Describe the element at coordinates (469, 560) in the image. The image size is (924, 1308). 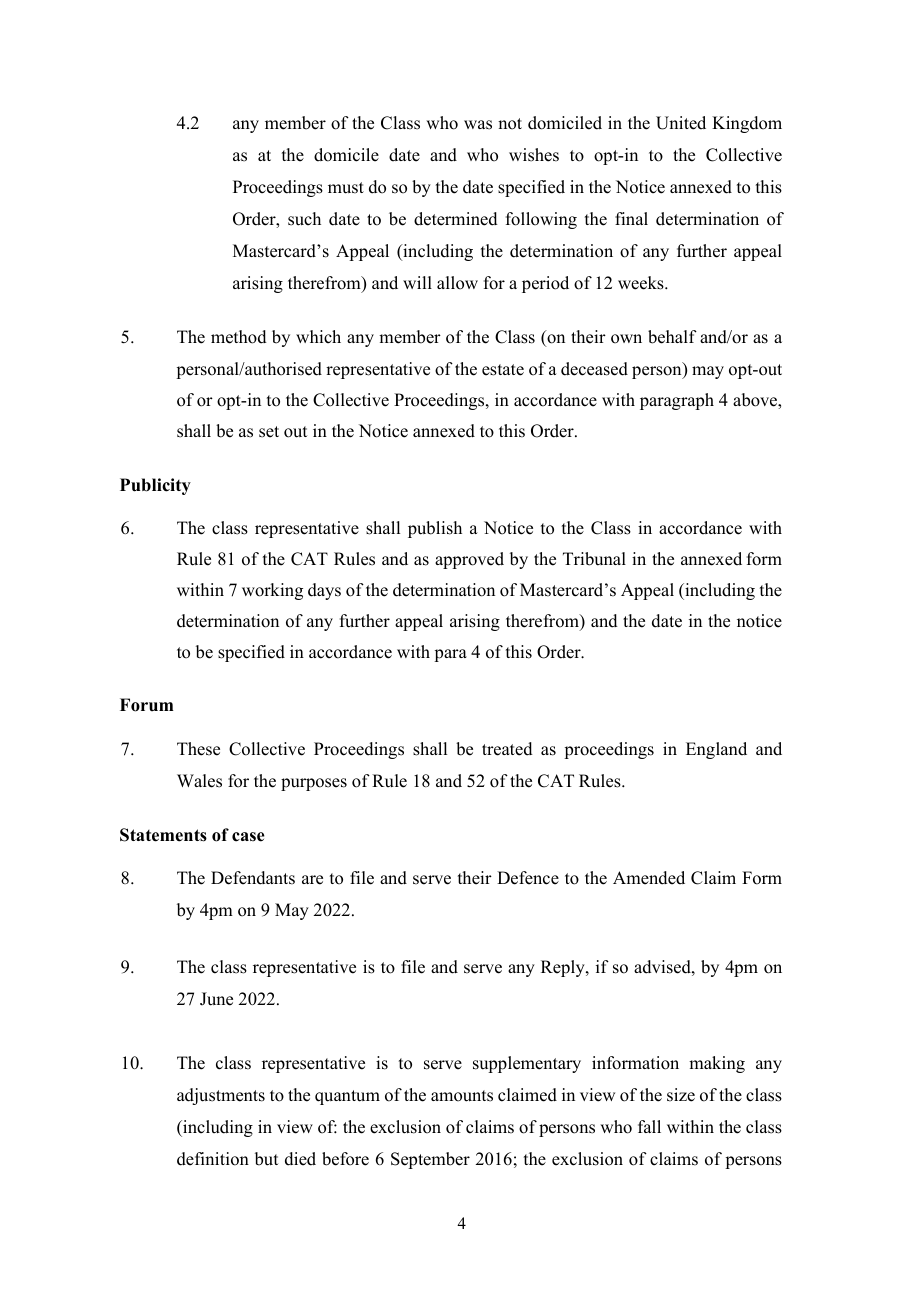
I see `approved` at that location.
